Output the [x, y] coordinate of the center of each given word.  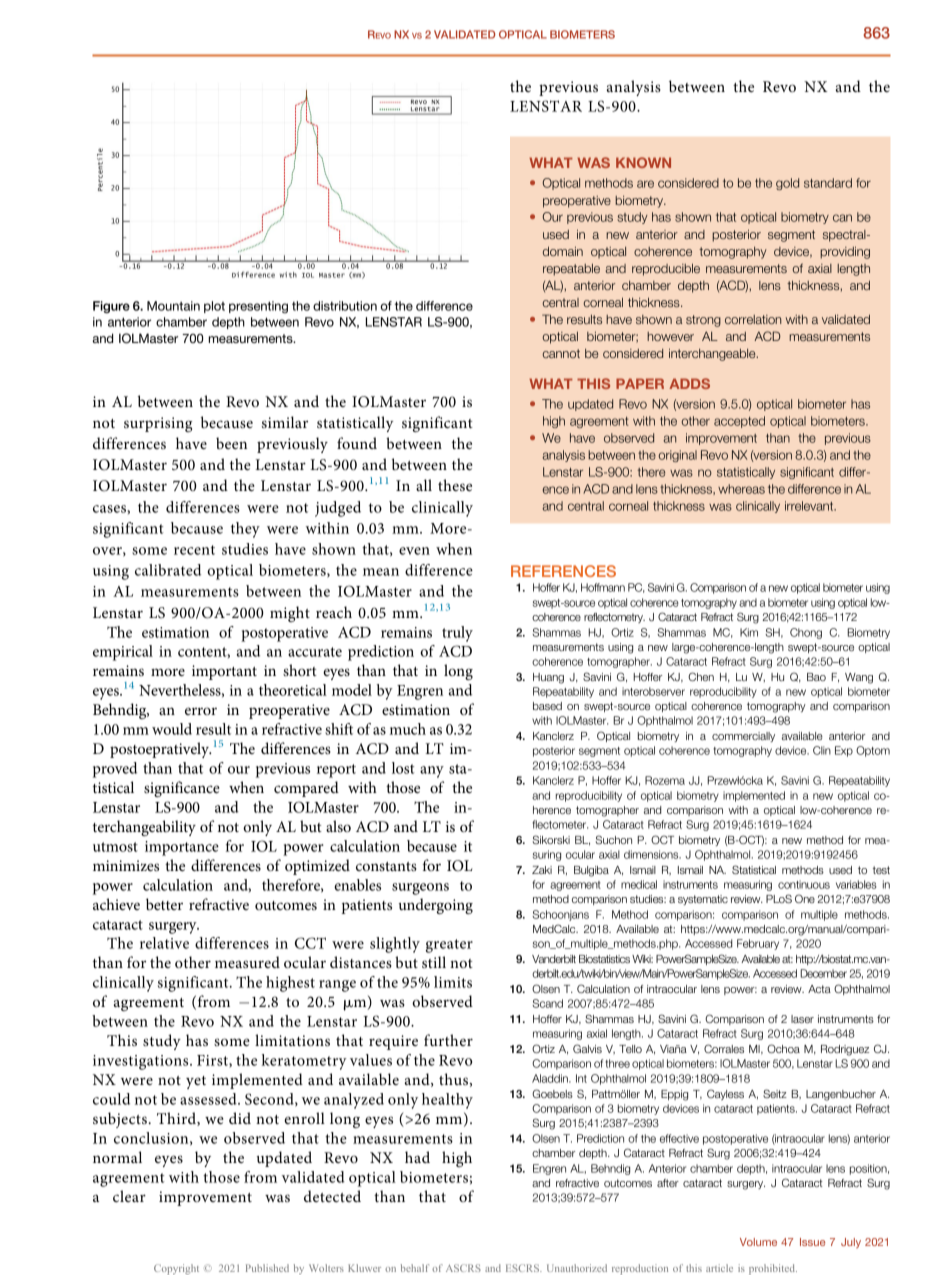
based [547, 706]
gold [787, 184]
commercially [743, 737]
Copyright [176, 1269]
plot [214, 307]
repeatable [571, 270]
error [201, 711]
